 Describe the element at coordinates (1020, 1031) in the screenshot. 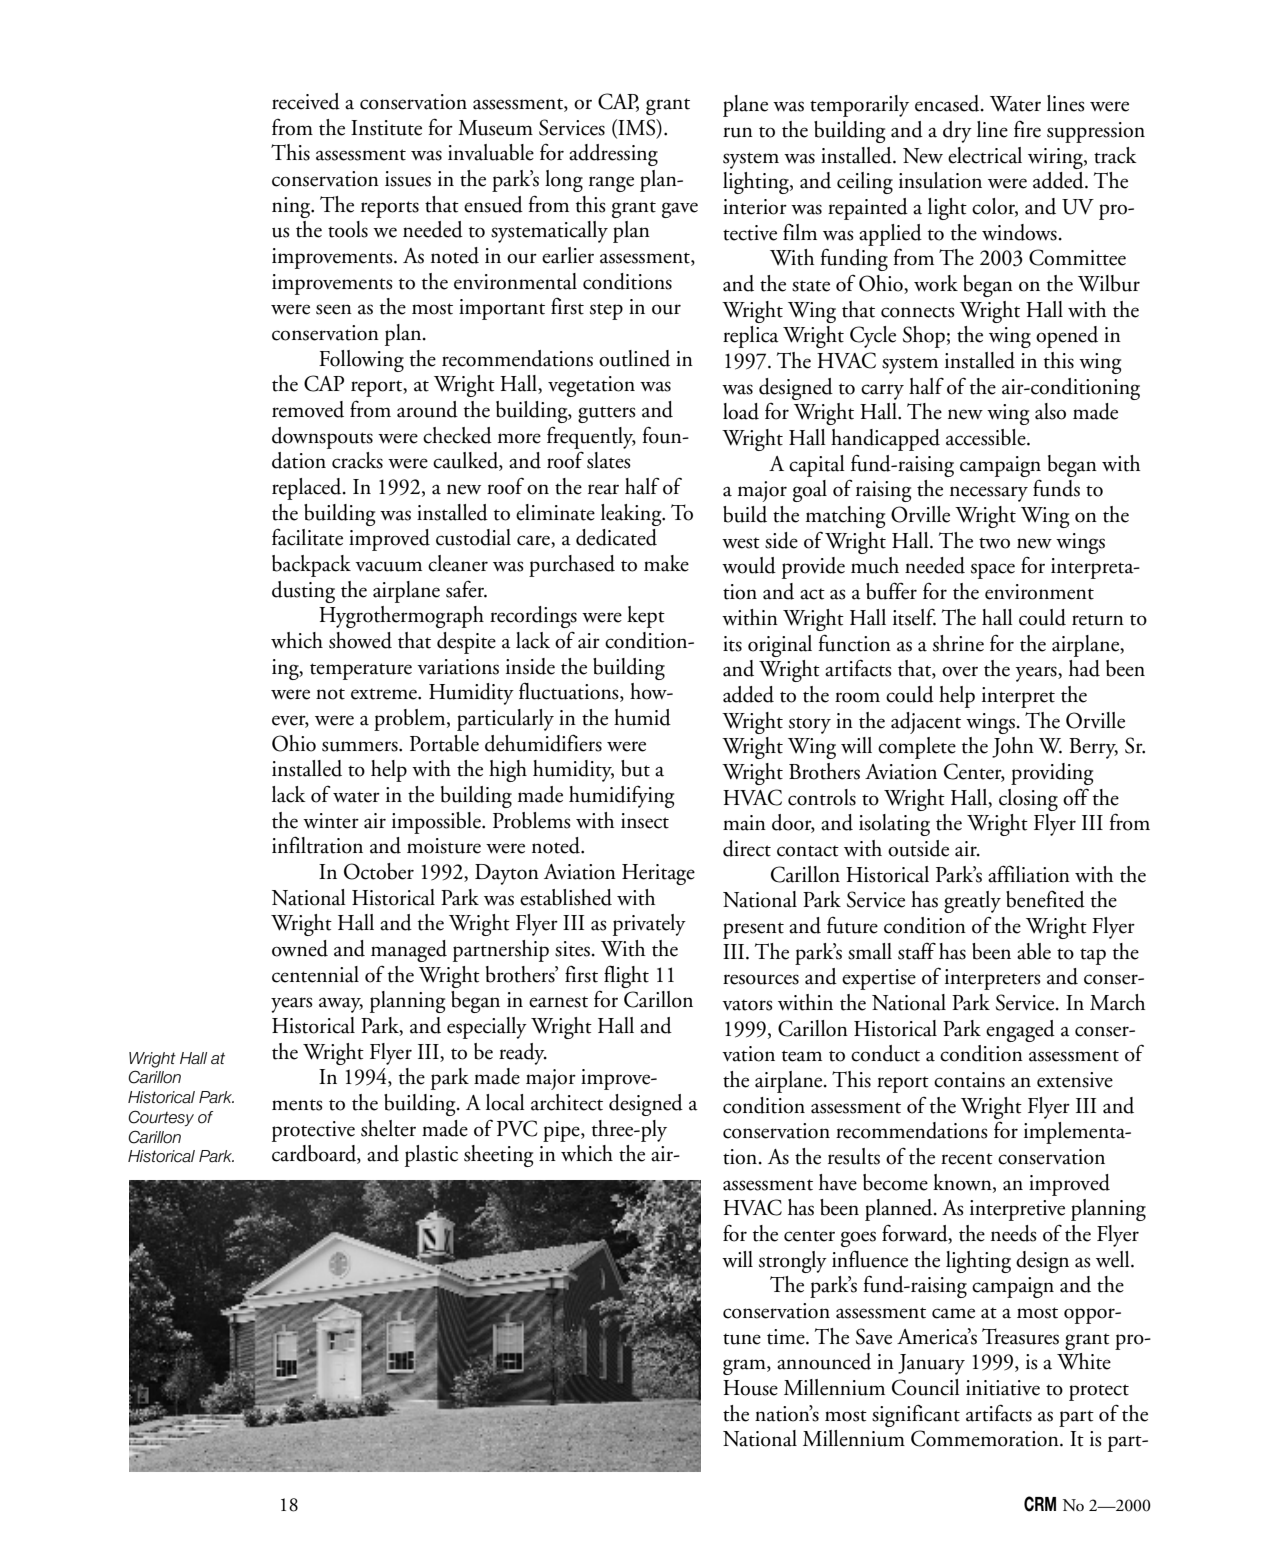

I see `engaged` at that location.
